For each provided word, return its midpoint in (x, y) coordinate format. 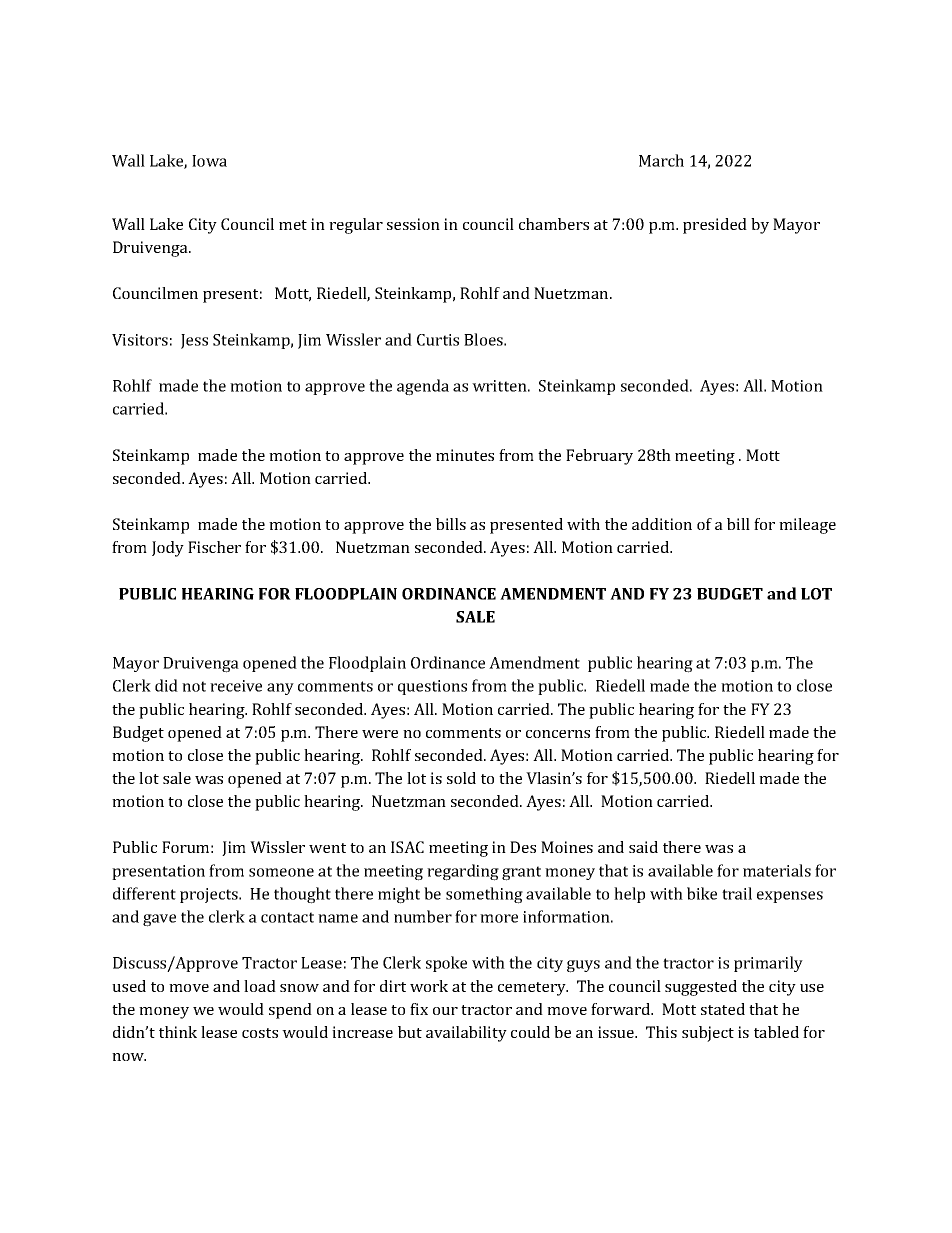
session (413, 224)
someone (281, 872)
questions (432, 687)
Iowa (209, 161)
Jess (194, 341)
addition (662, 524)
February (599, 457)
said (643, 847)
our (445, 1011)
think (178, 1032)
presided (715, 226)
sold (461, 778)
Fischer (214, 547)
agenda (423, 387)
